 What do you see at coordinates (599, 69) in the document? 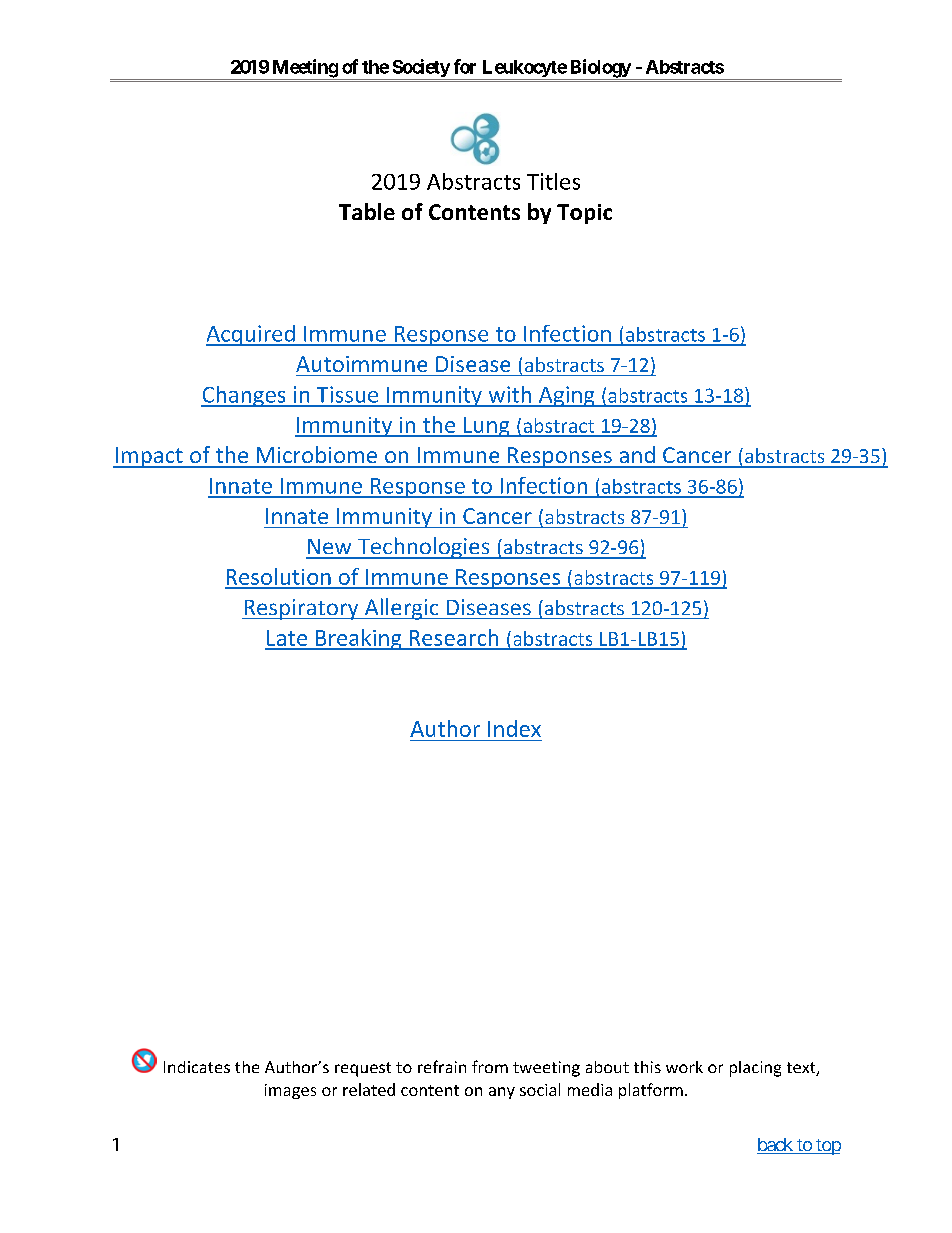
I see `Biology` at bounding box center [599, 69].
